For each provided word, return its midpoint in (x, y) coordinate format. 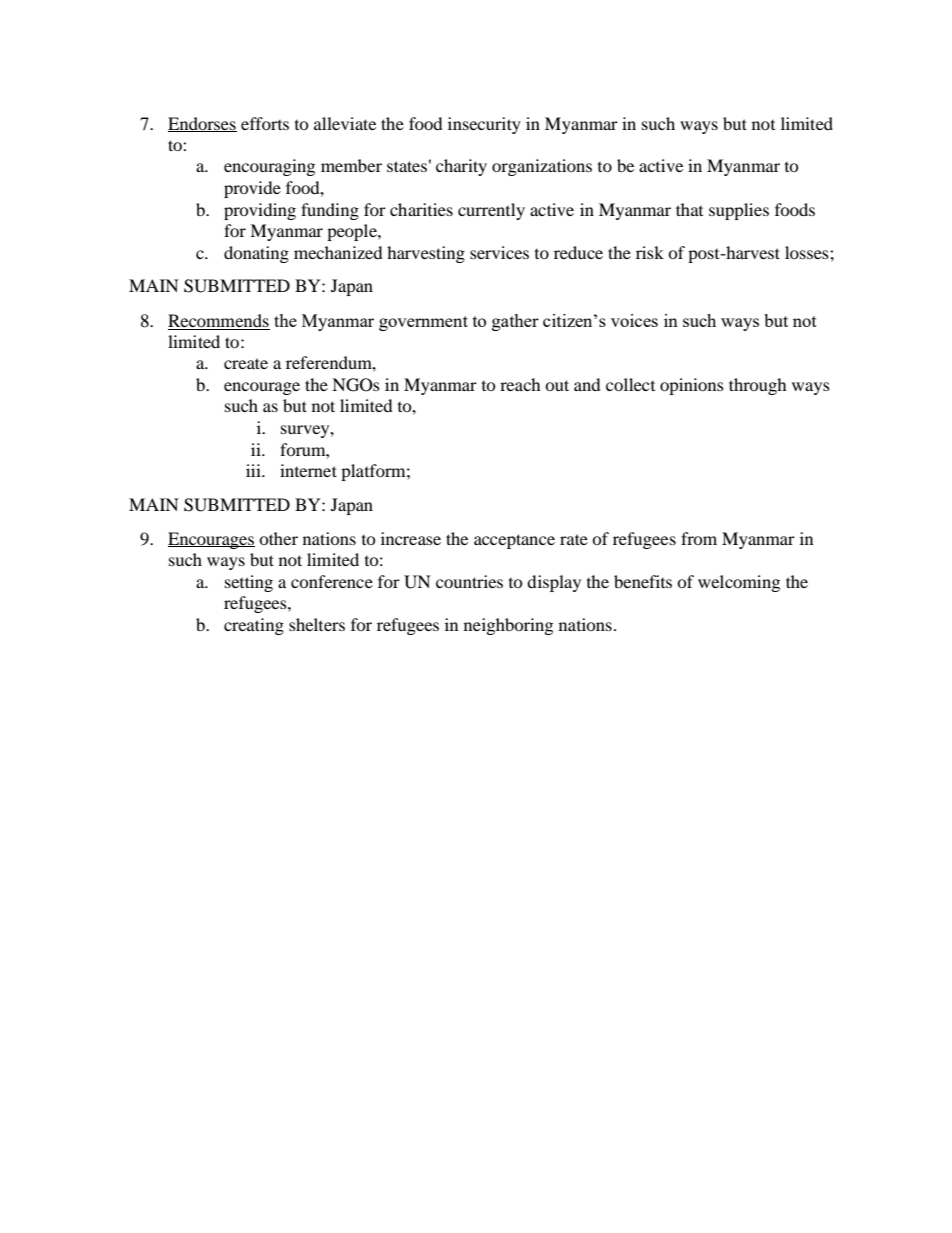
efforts (265, 123)
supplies (739, 211)
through (758, 386)
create (246, 363)
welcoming (739, 583)
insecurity (484, 125)
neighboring (508, 626)
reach (520, 384)
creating (254, 626)
